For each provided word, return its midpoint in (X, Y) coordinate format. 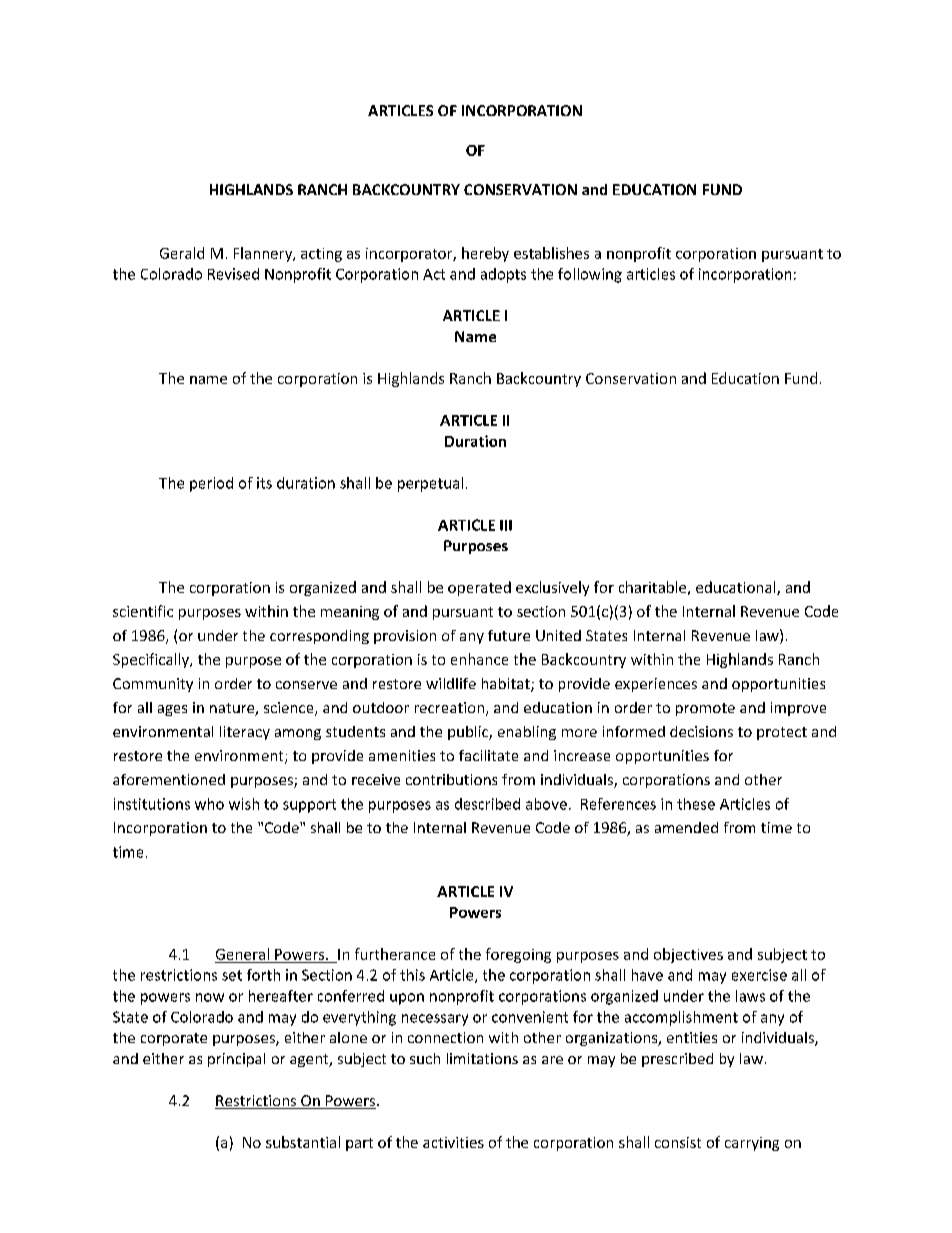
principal (236, 1060)
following (590, 275)
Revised (233, 274)
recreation (451, 709)
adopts (503, 275)
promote (705, 709)
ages (172, 710)
